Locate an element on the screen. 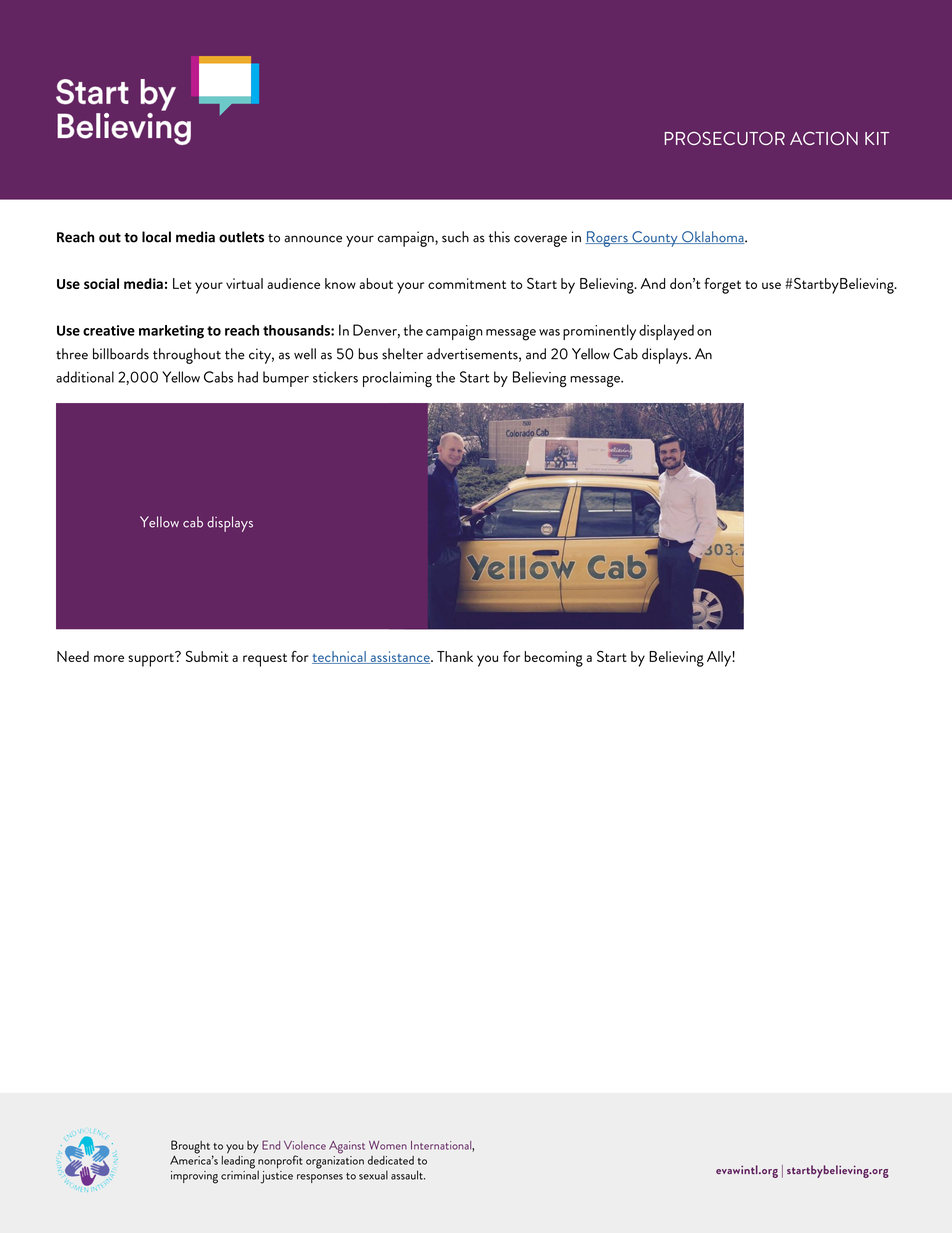 The image size is (952, 1233). Brought is located at coordinates (190, 1147).
